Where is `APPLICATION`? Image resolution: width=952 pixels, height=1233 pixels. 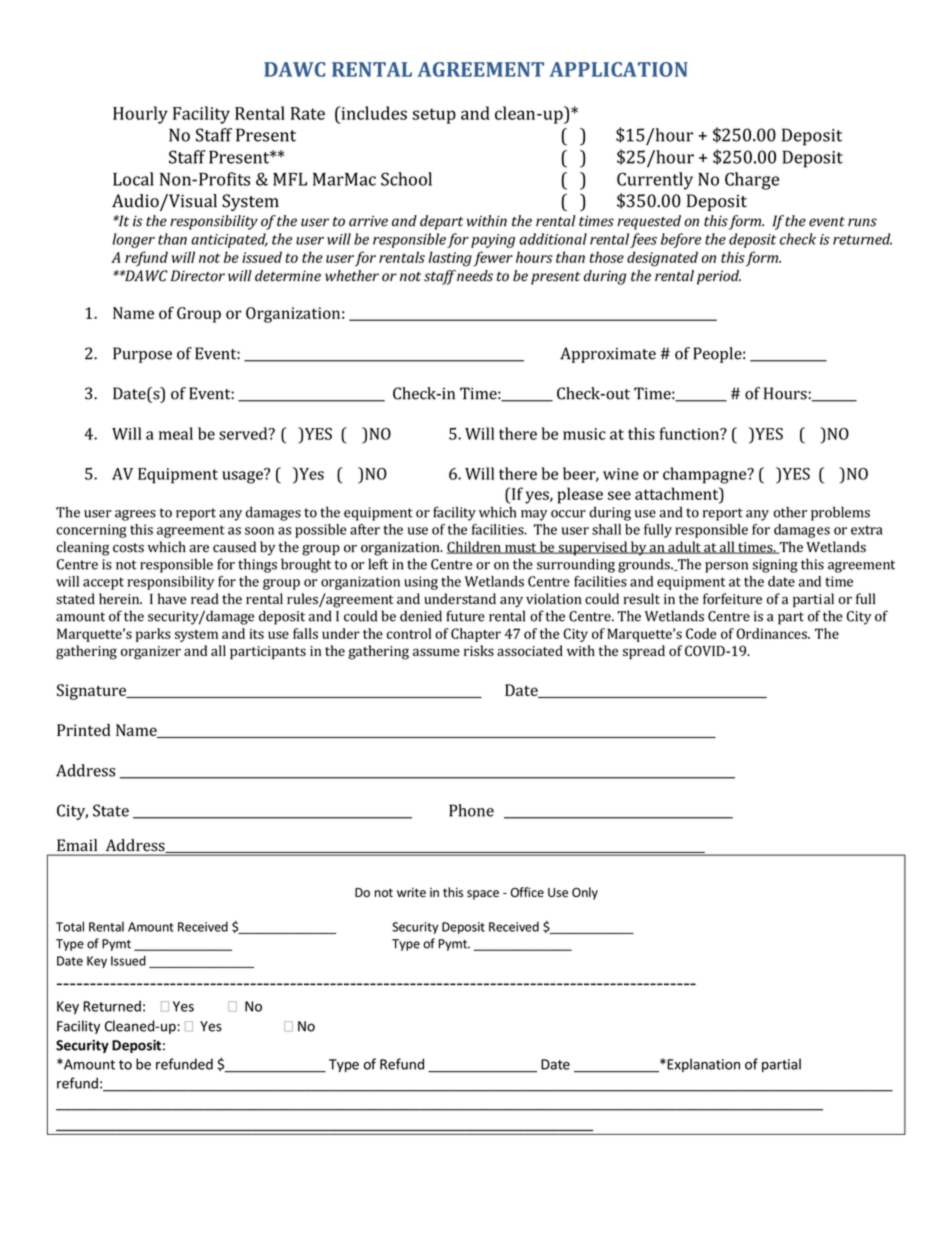 APPLICATION is located at coordinates (618, 69).
